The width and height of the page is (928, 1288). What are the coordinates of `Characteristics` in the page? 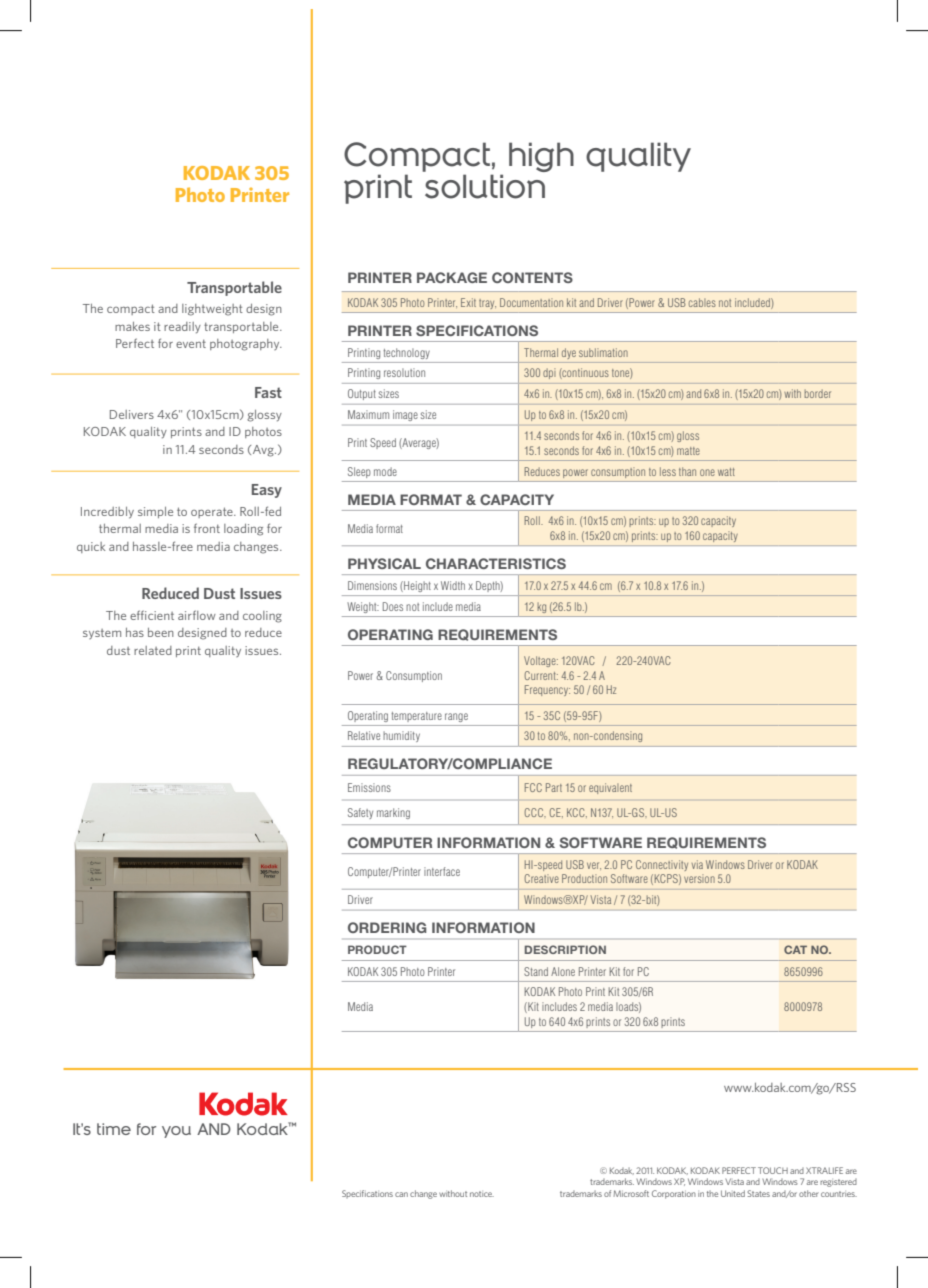 It's located at (496, 563).
